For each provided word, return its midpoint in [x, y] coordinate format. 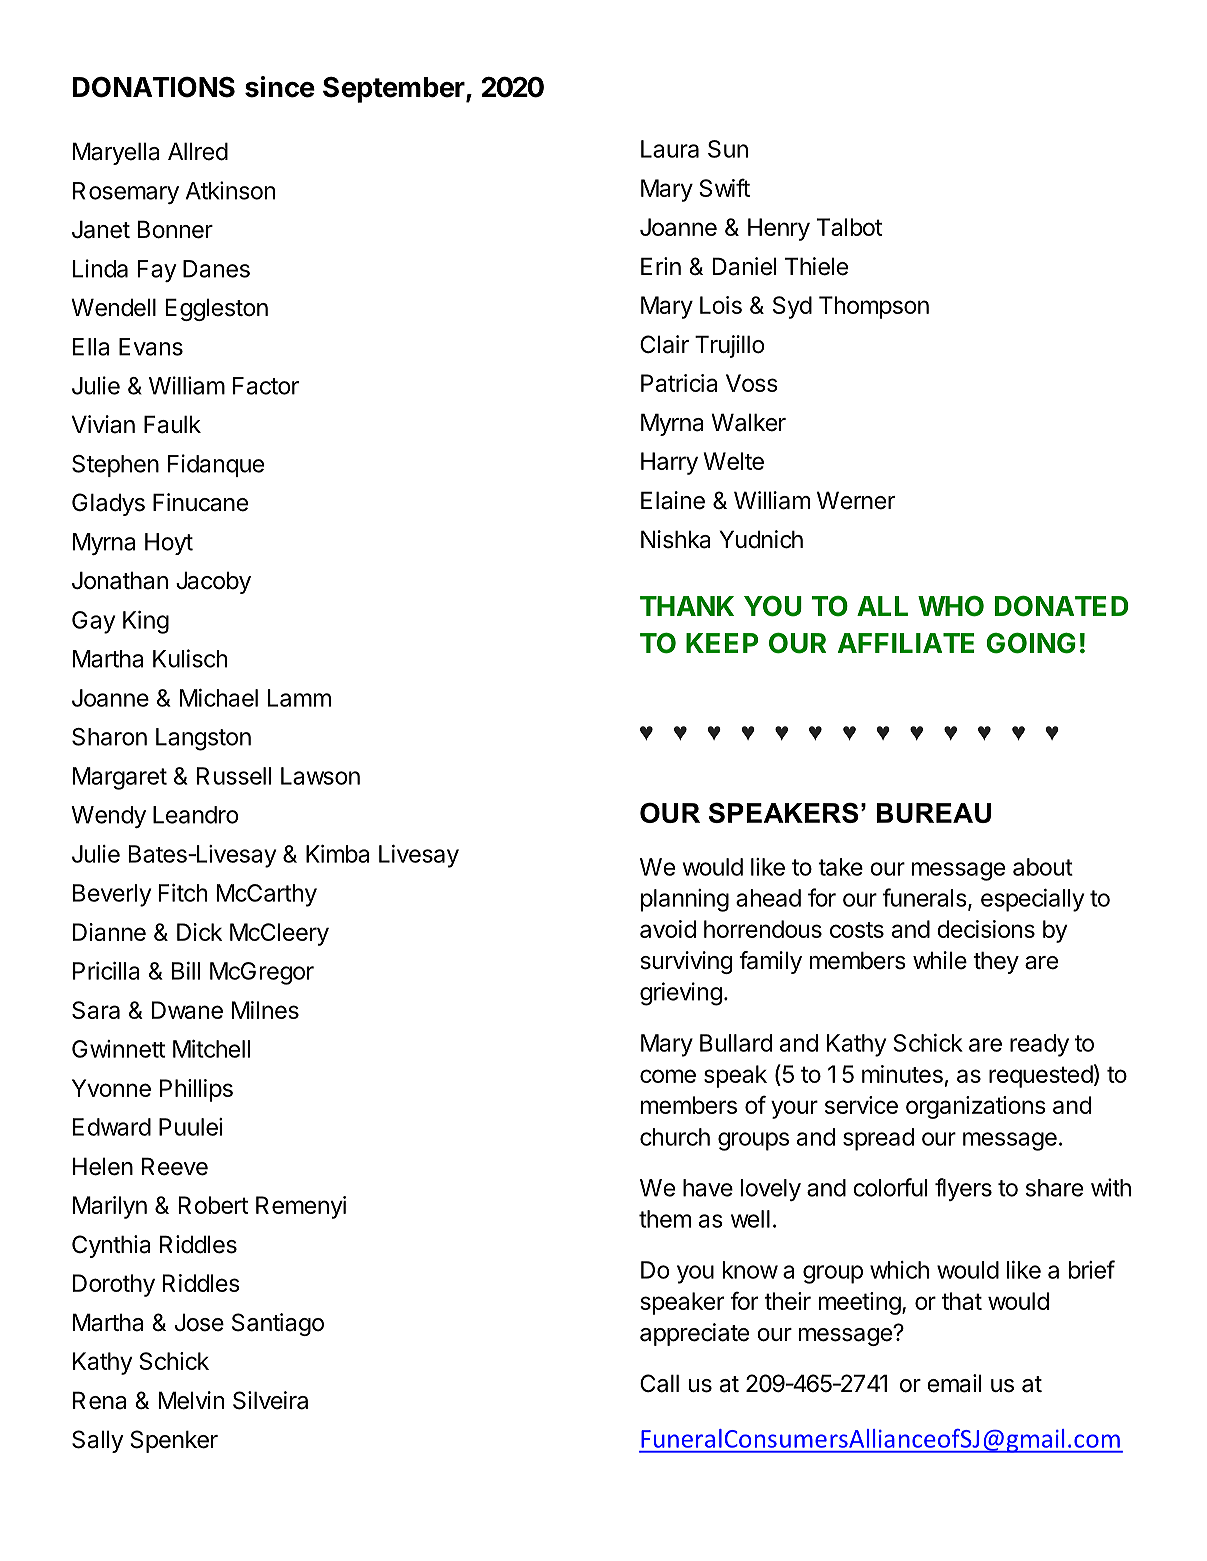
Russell [234, 776]
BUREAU [933, 813]
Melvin [191, 1400]
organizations [976, 1107]
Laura [670, 149]
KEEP [722, 643]
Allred [198, 151]
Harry [669, 463]
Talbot [849, 227]
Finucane [200, 502]
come [668, 1076]
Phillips [196, 1090]
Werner [856, 500]
